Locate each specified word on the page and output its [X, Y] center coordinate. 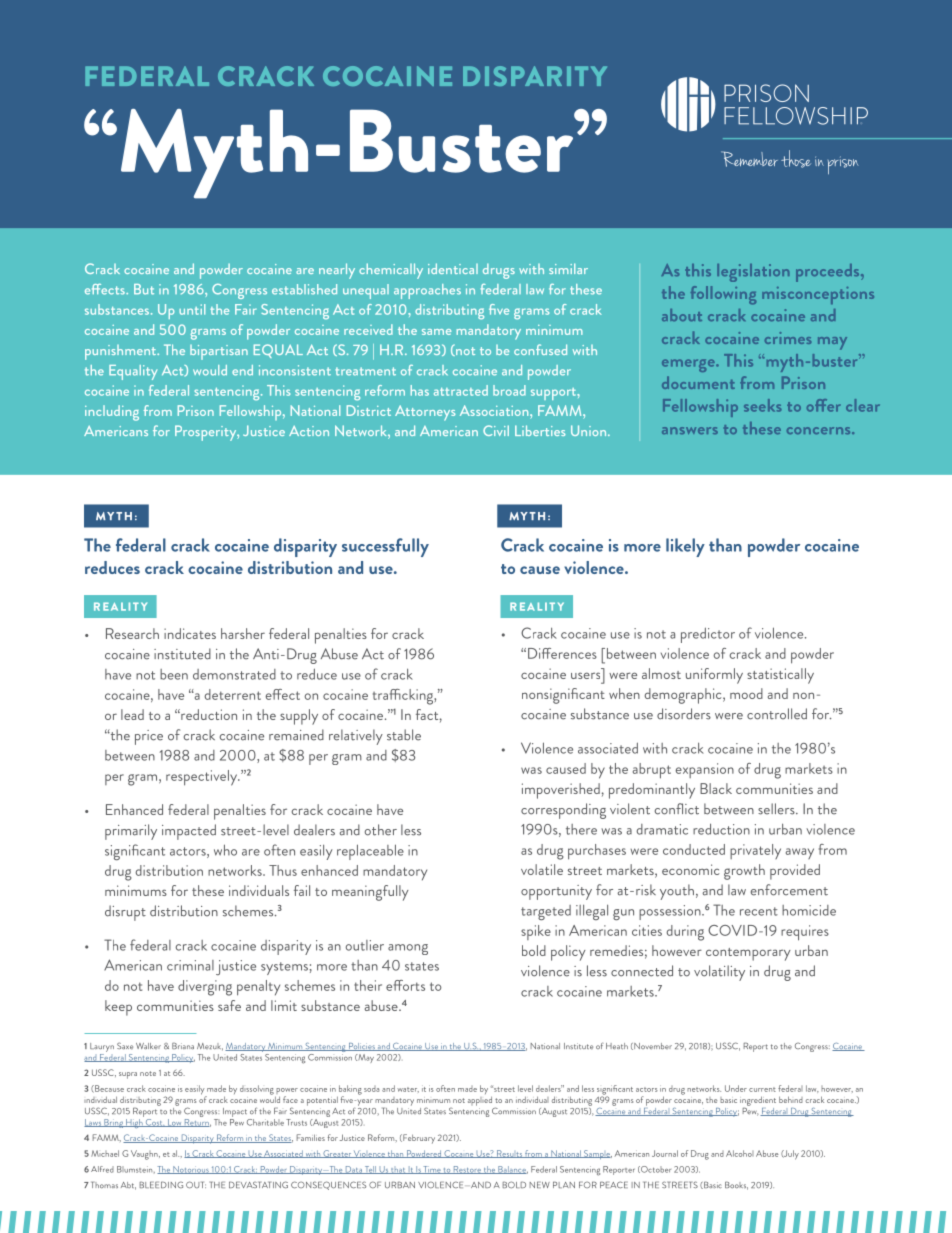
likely [685, 547]
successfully [385, 547]
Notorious [191, 1170]
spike [536, 932]
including [112, 413]
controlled [777, 714]
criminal [190, 965]
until [192, 309]
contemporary [748, 954]
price [149, 737]
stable [404, 735]
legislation [753, 273]
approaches [427, 291]
